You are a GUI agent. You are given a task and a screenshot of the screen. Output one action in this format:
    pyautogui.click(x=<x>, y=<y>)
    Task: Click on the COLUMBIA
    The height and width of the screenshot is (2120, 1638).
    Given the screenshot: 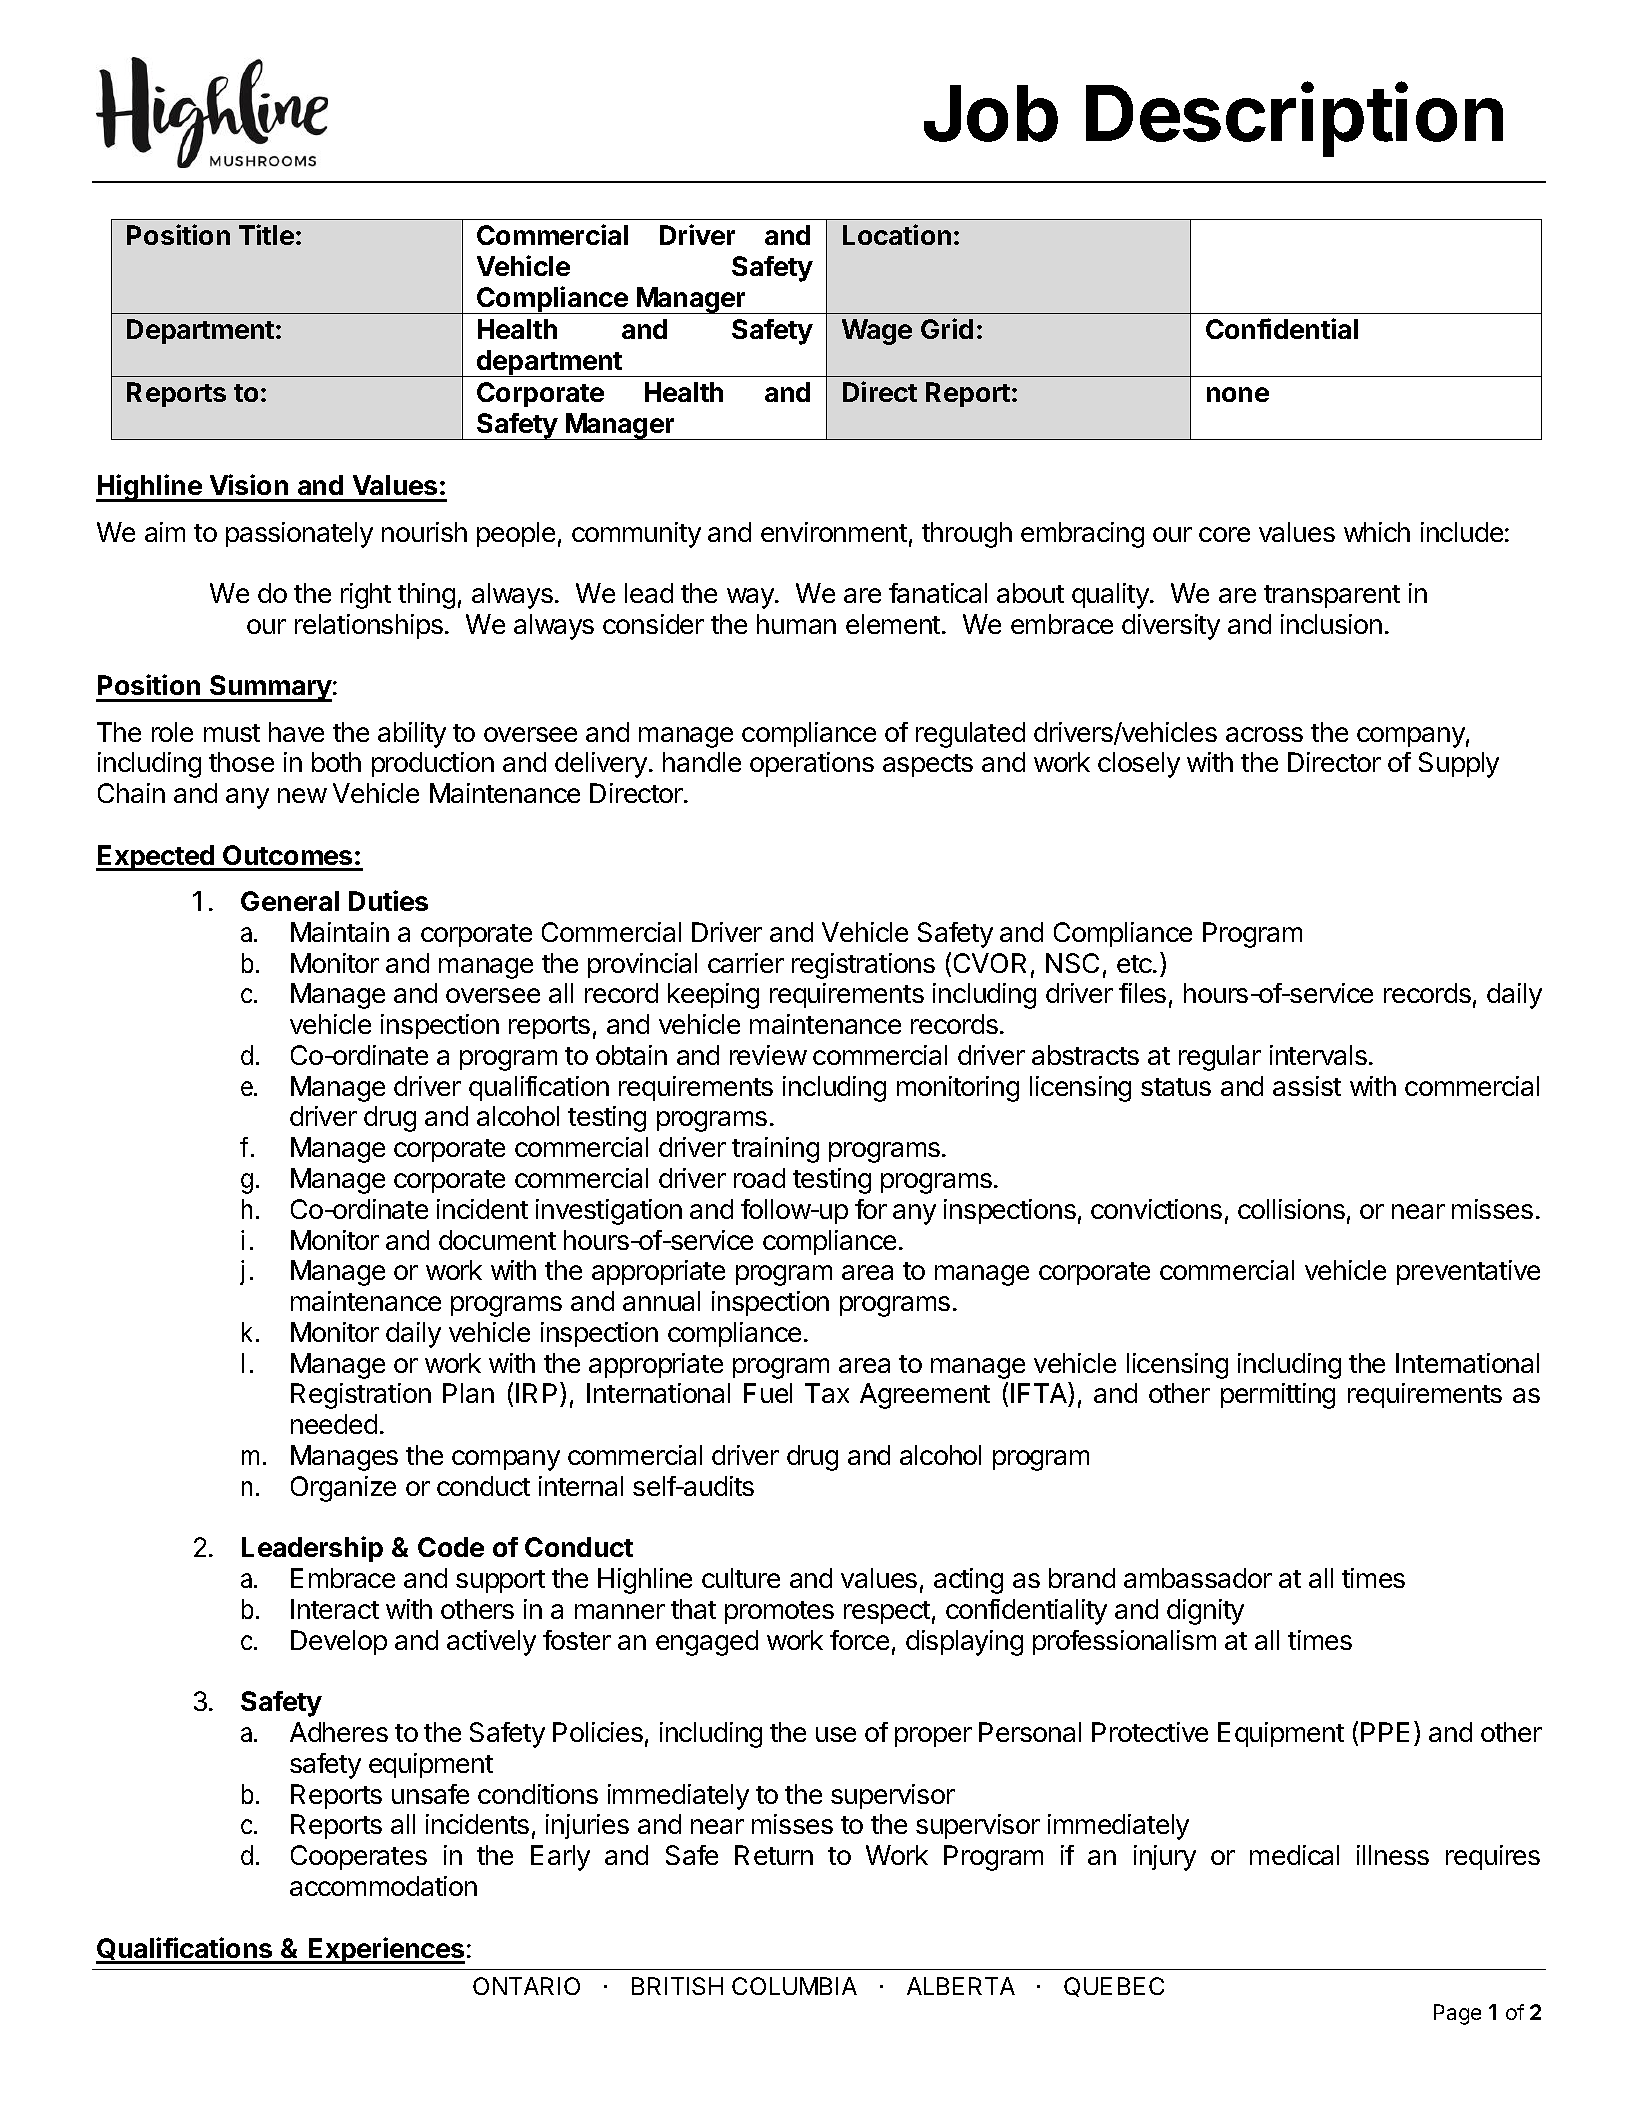 What is the action you would take?
    pyautogui.click(x=794, y=1986)
